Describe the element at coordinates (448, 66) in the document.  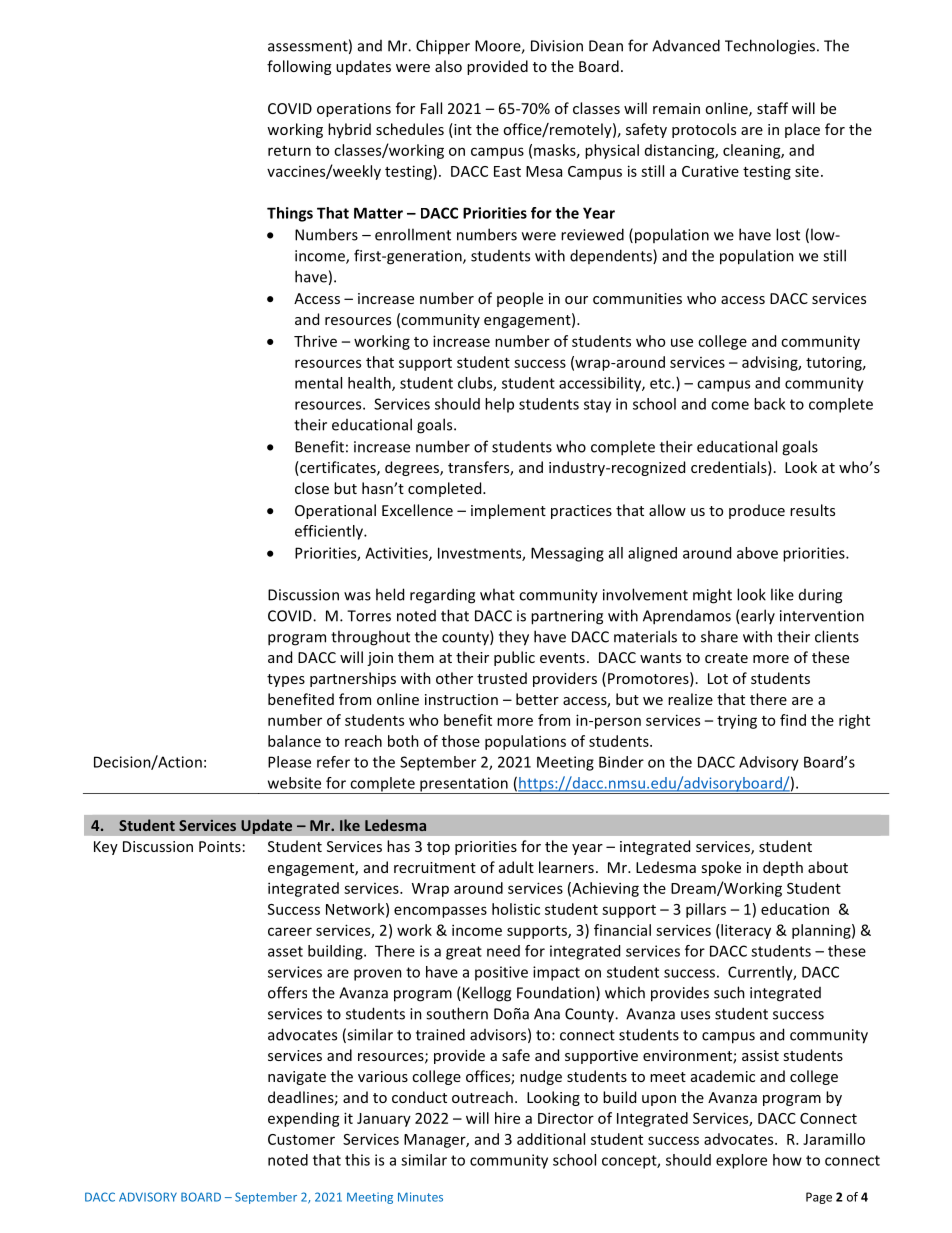
I see `also` at that location.
